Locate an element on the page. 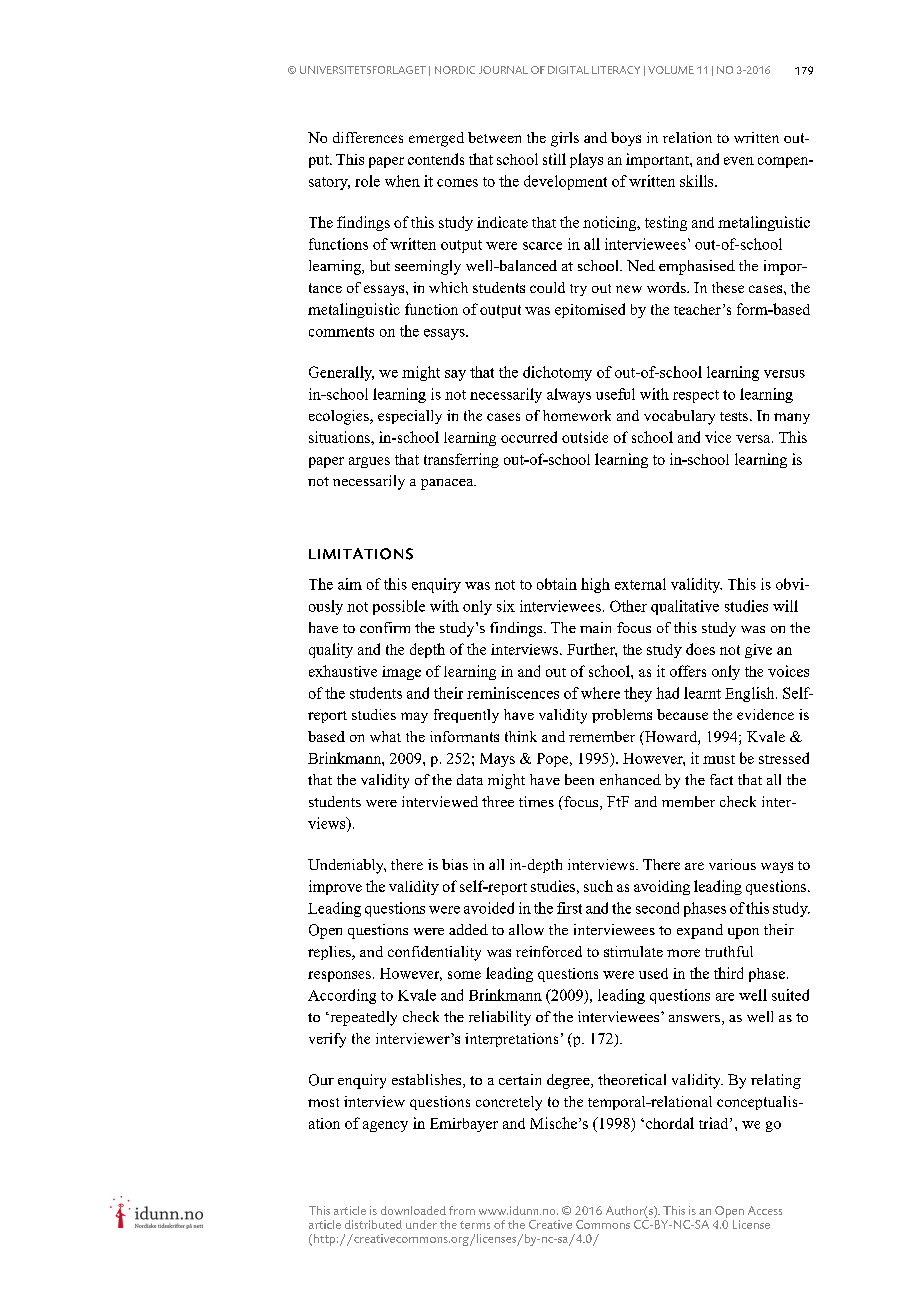 This document has height=1308, width=924. main is located at coordinates (595, 627).
